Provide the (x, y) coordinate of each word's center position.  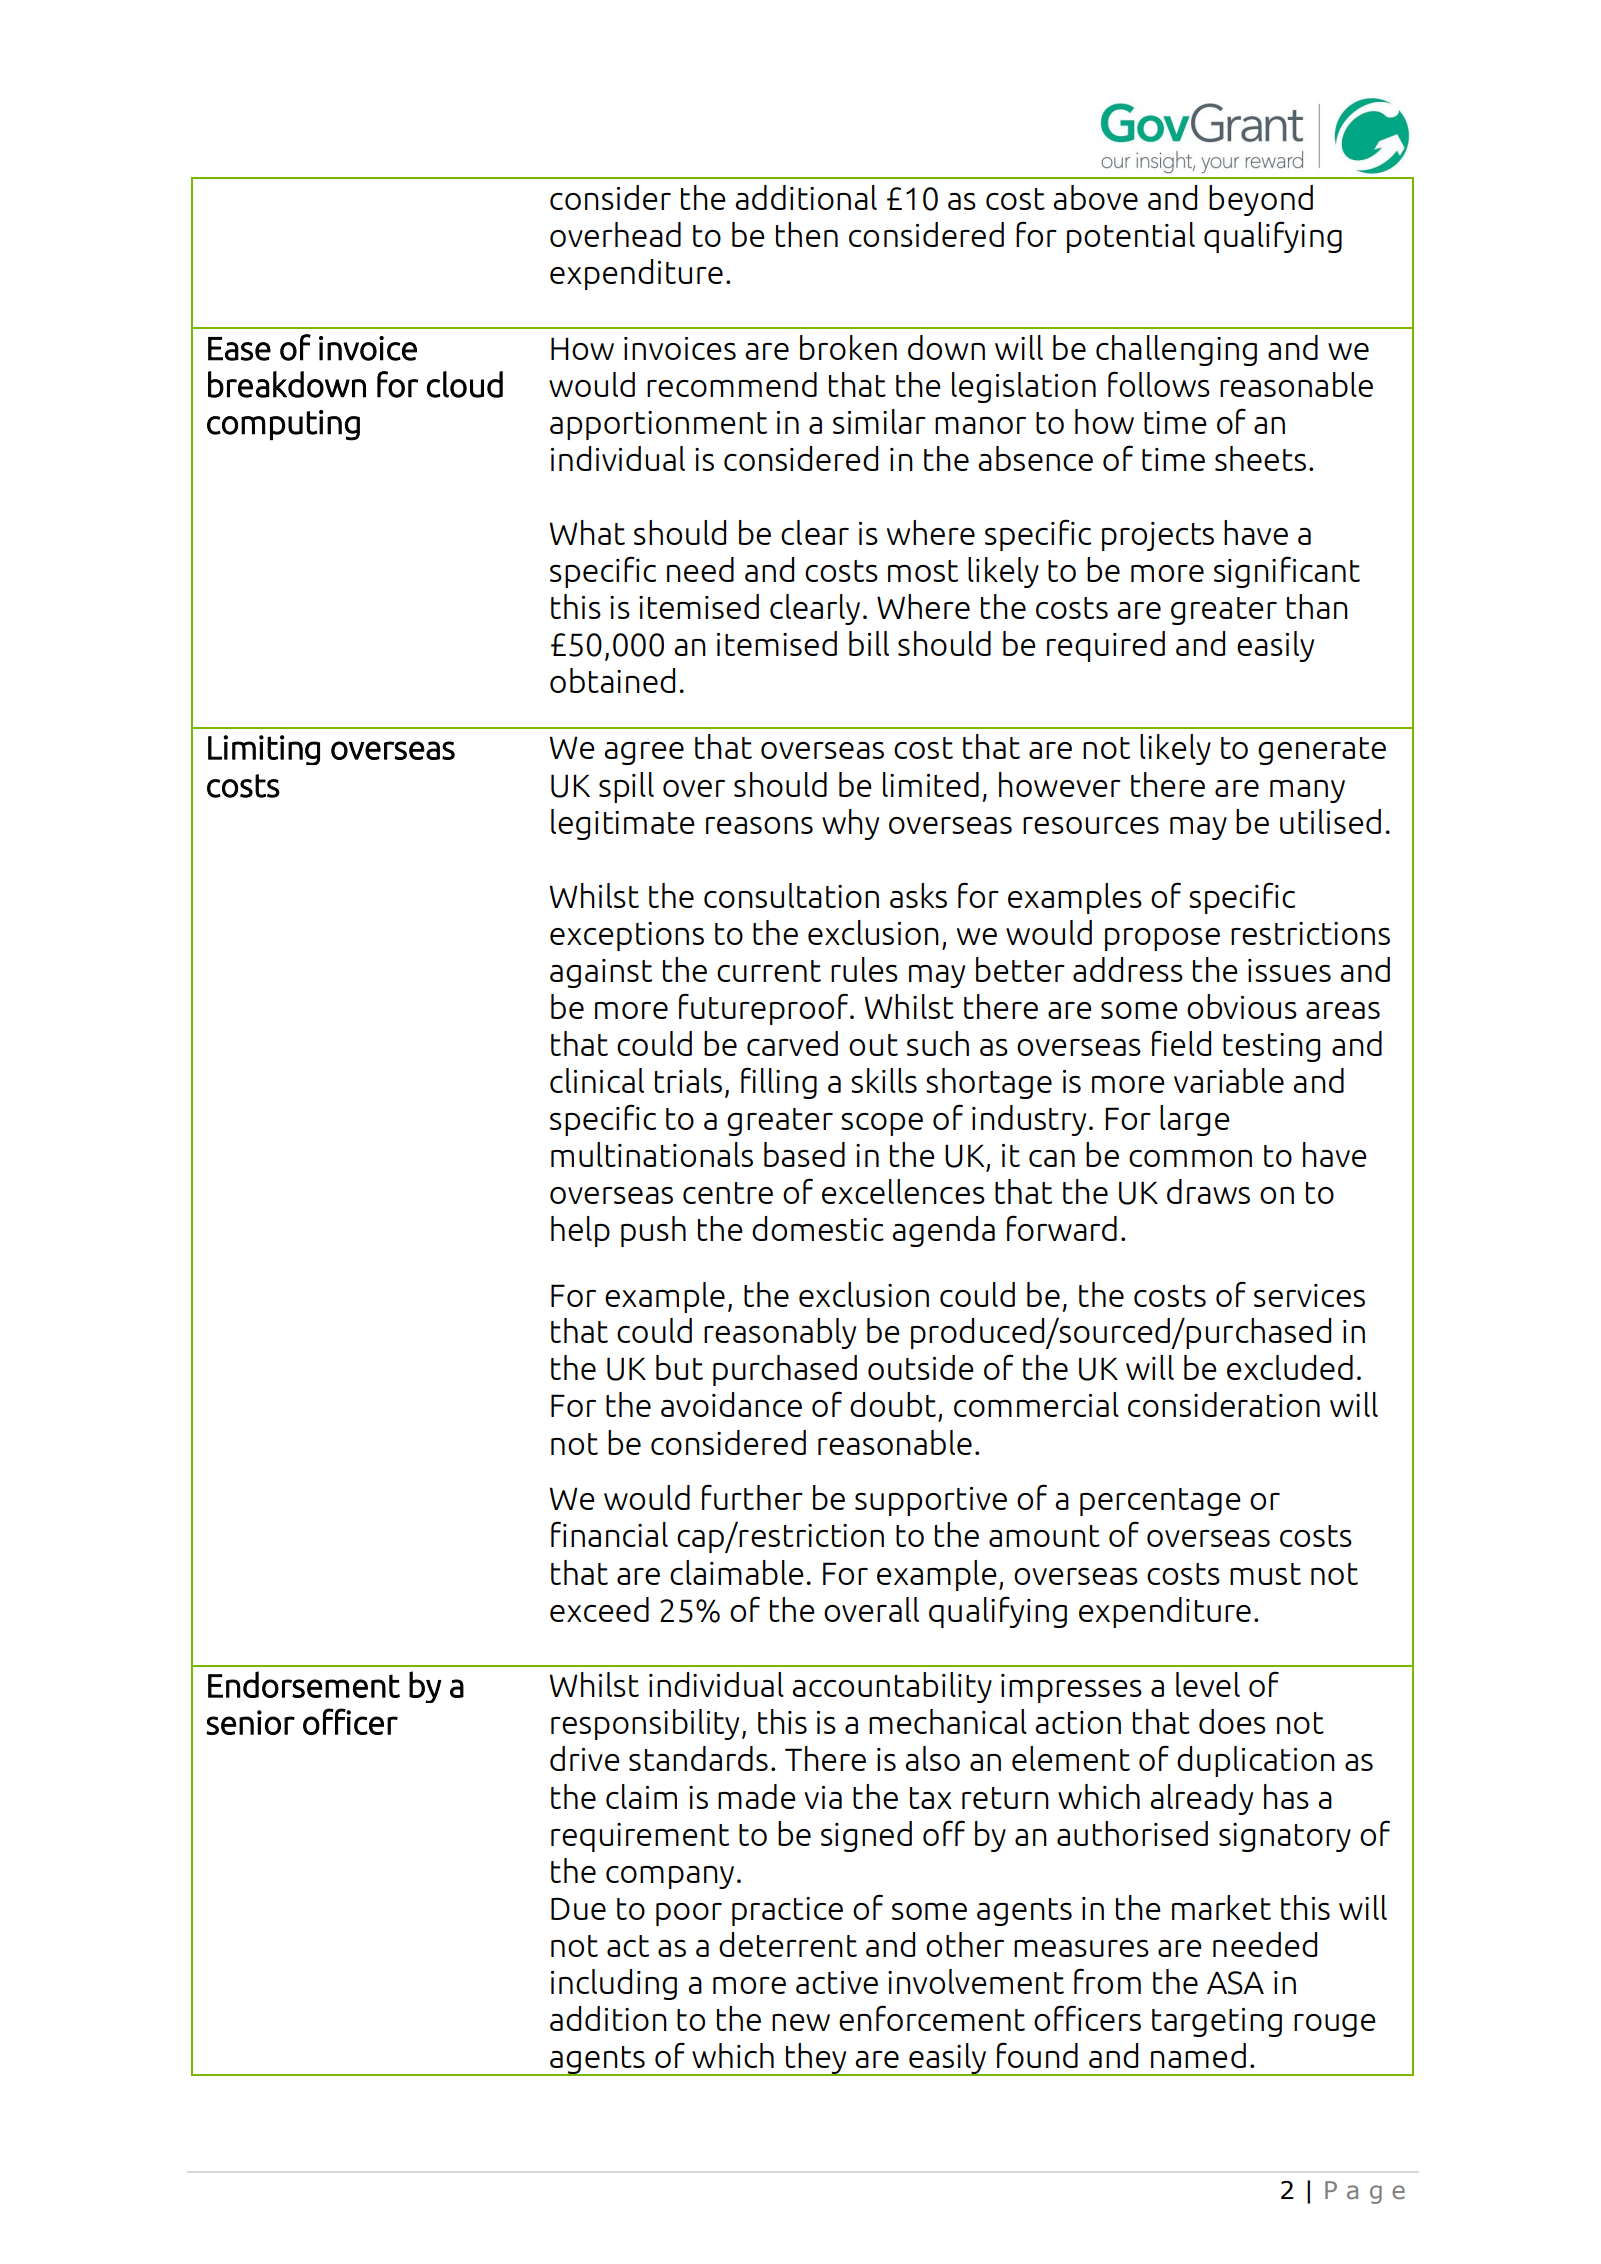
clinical (597, 1080)
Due (578, 1908)
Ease (239, 349)
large (1195, 1120)
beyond (1261, 200)
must (1265, 1574)
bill (869, 643)
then (807, 234)
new (801, 2022)
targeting (1217, 2022)
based (804, 1154)
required (1106, 646)
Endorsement (304, 1684)
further (752, 1497)
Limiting (264, 750)
